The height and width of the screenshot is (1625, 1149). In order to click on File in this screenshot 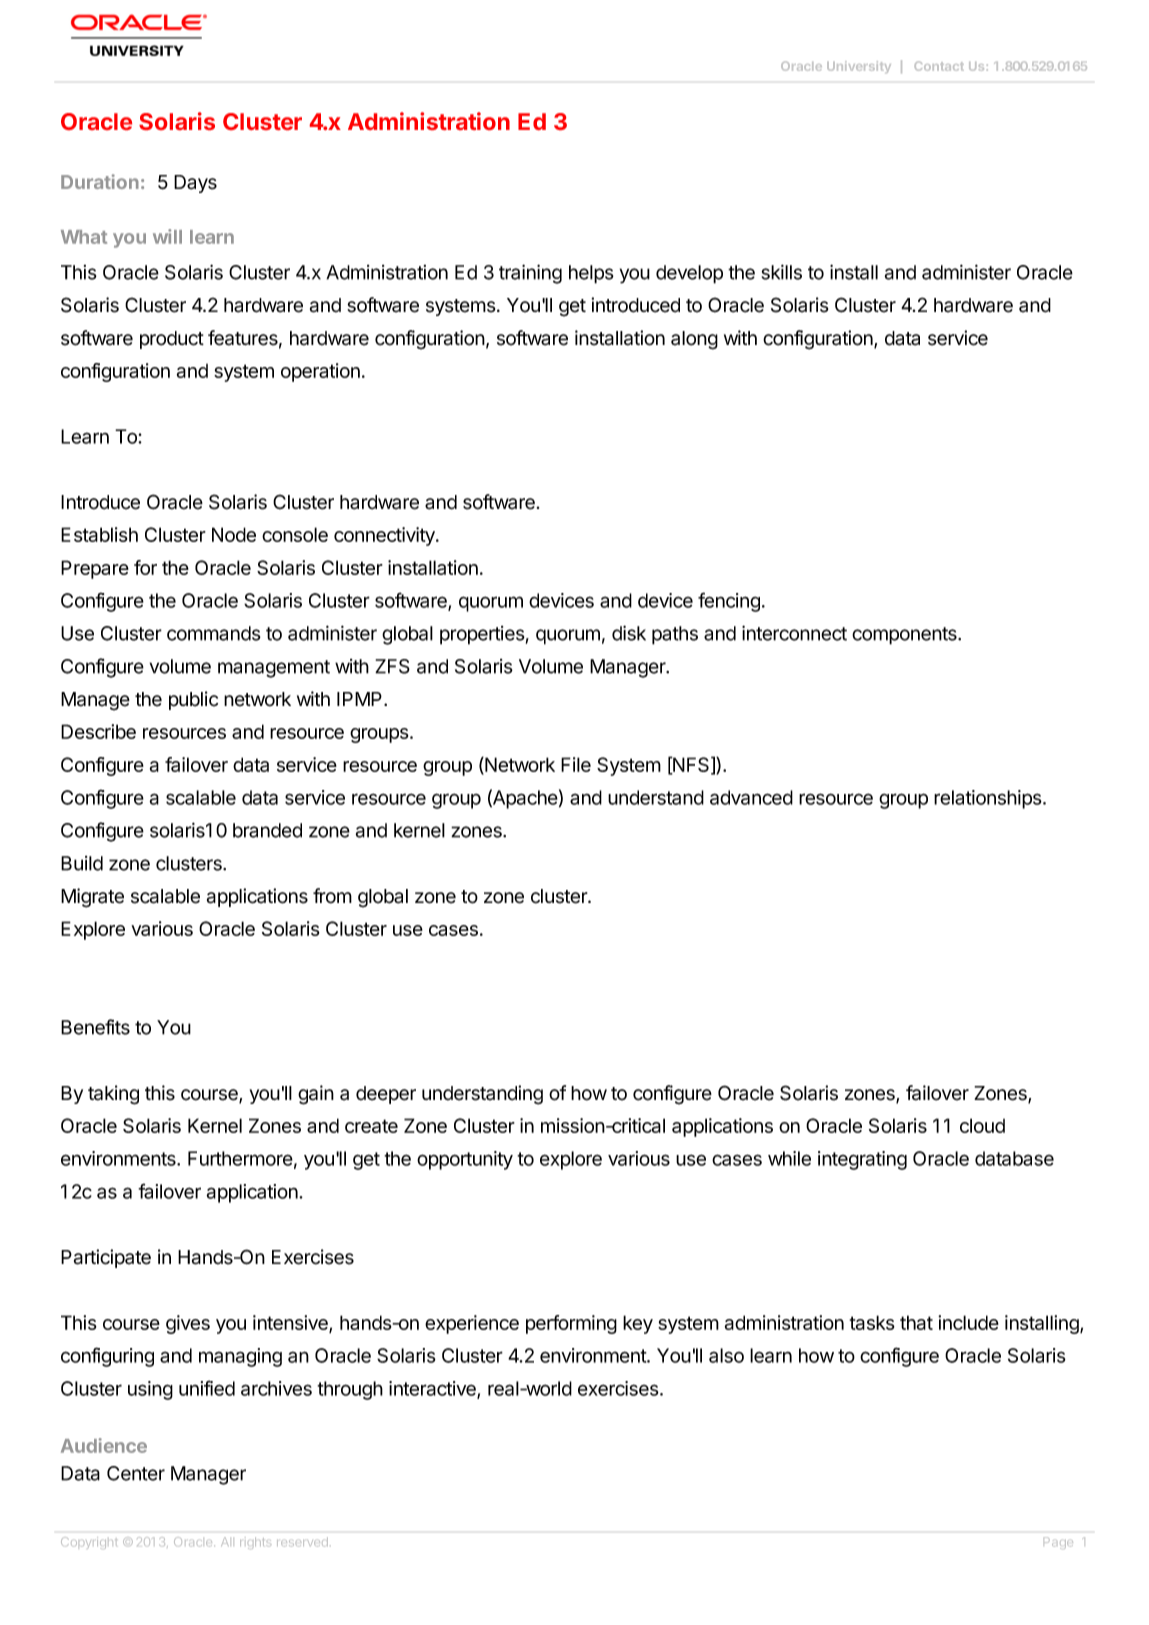, I will do `click(576, 764)`.
